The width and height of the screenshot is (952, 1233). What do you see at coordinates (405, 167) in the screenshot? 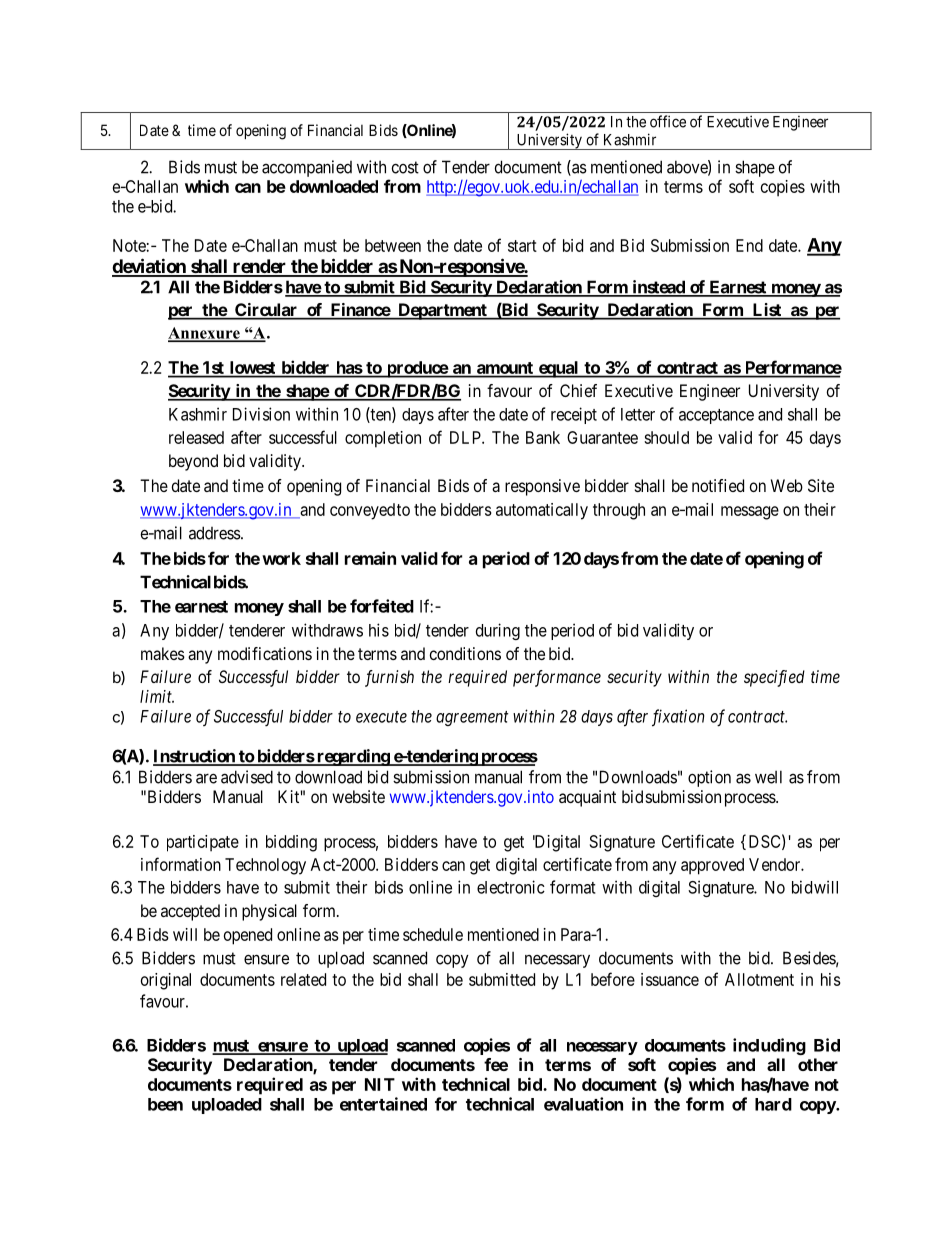
I see `cost` at bounding box center [405, 167].
